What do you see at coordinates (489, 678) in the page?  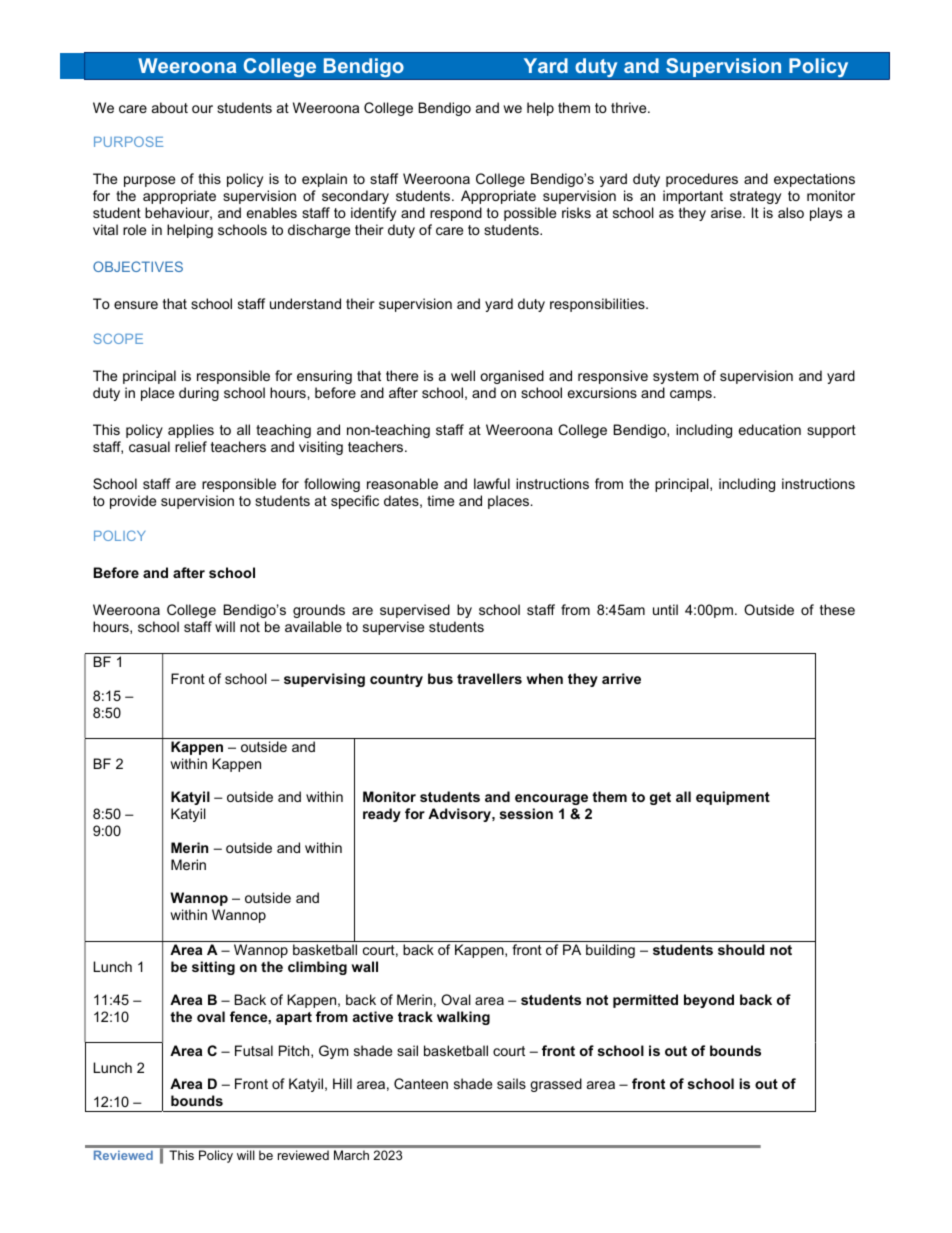 I see `travellers` at bounding box center [489, 678].
